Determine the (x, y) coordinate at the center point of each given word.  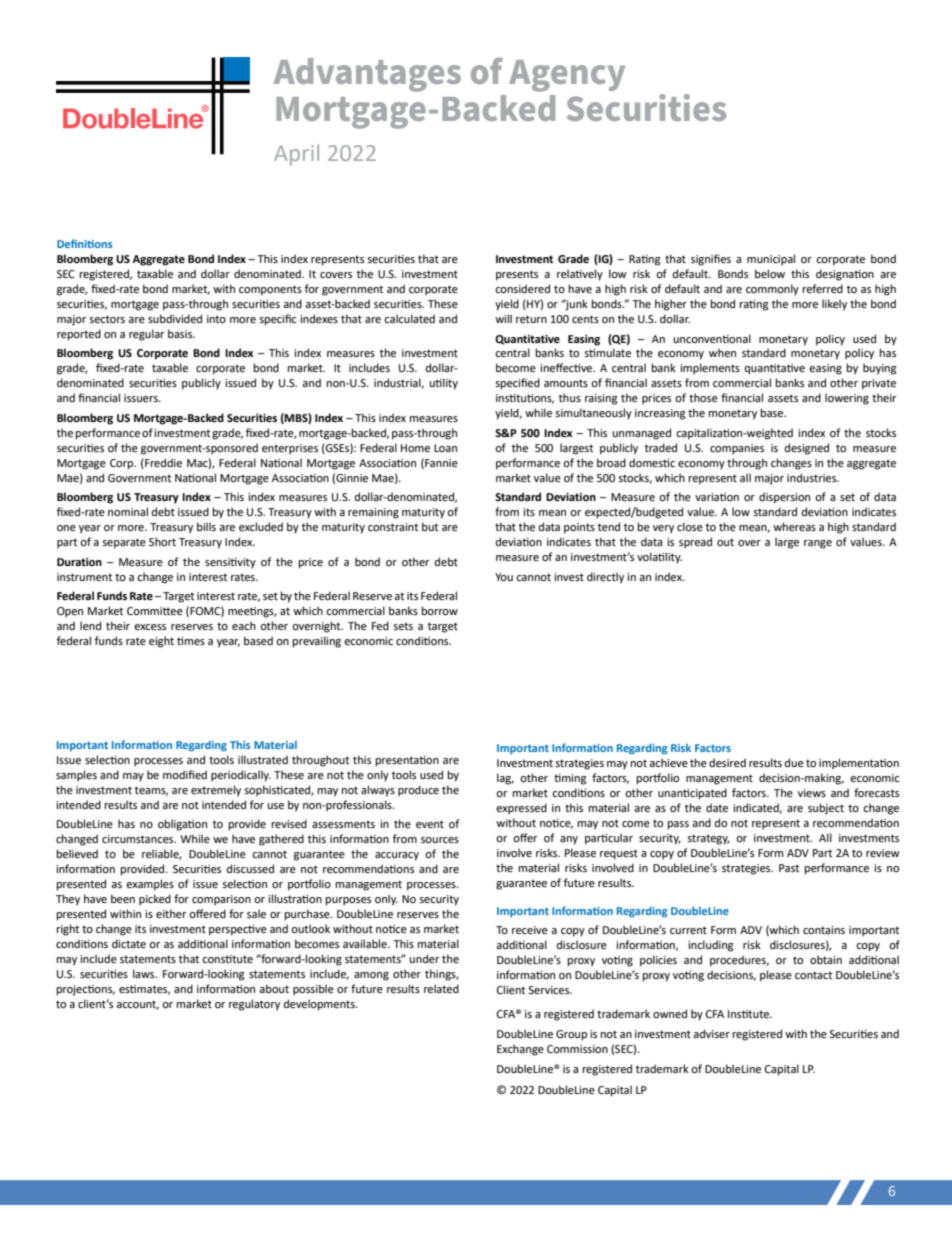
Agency (567, 76)
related (441, 988)
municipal (771, 260)
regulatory (254, 1005)
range (818, 544)
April (296, 155)
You (504, 577)
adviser (711, 1033)
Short (162, 541)
